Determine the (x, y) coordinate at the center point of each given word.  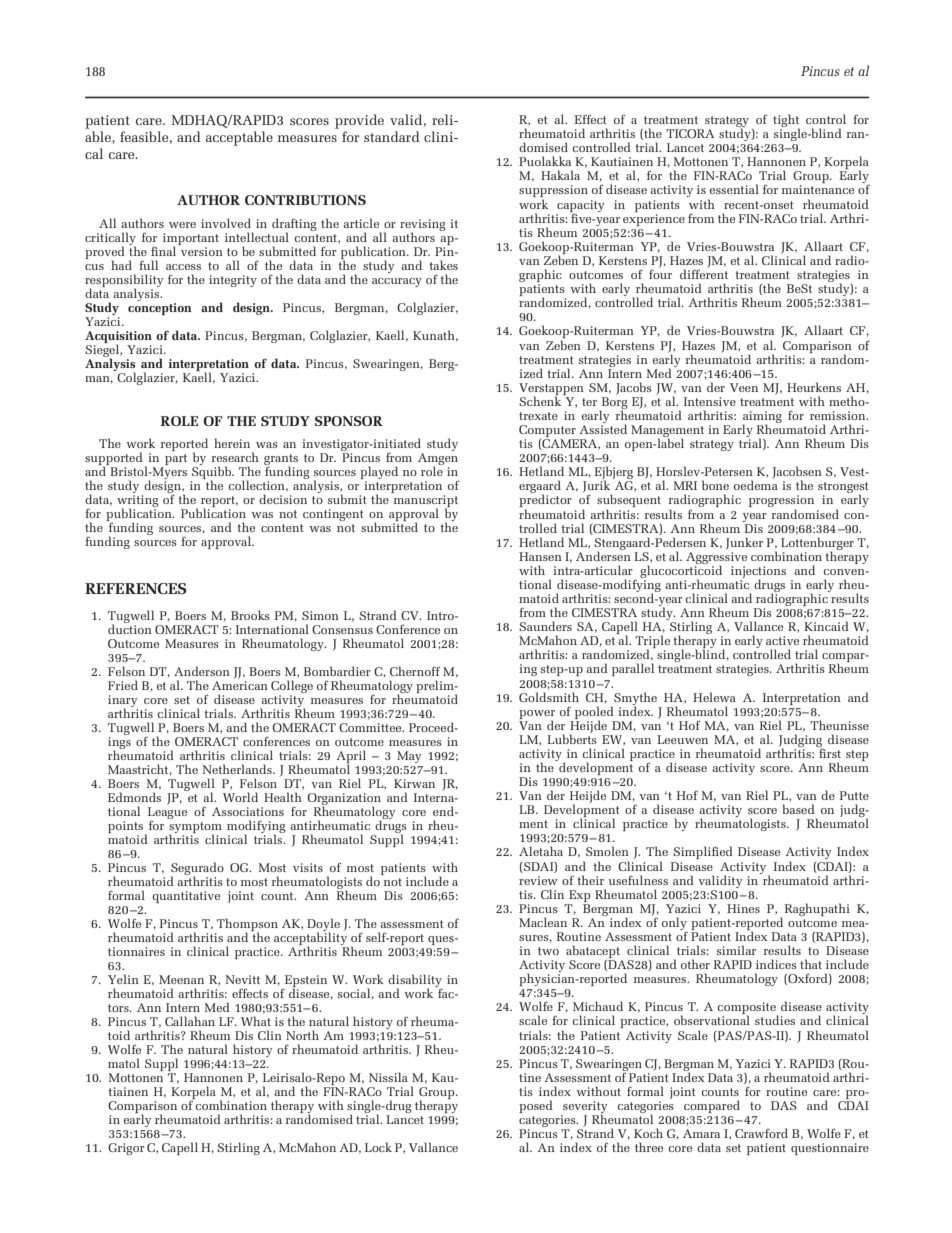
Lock (378, 1147)
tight (786, 122)
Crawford (761, 1133)
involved (226, 223)
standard (392, 136)
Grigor (126, 1149)
